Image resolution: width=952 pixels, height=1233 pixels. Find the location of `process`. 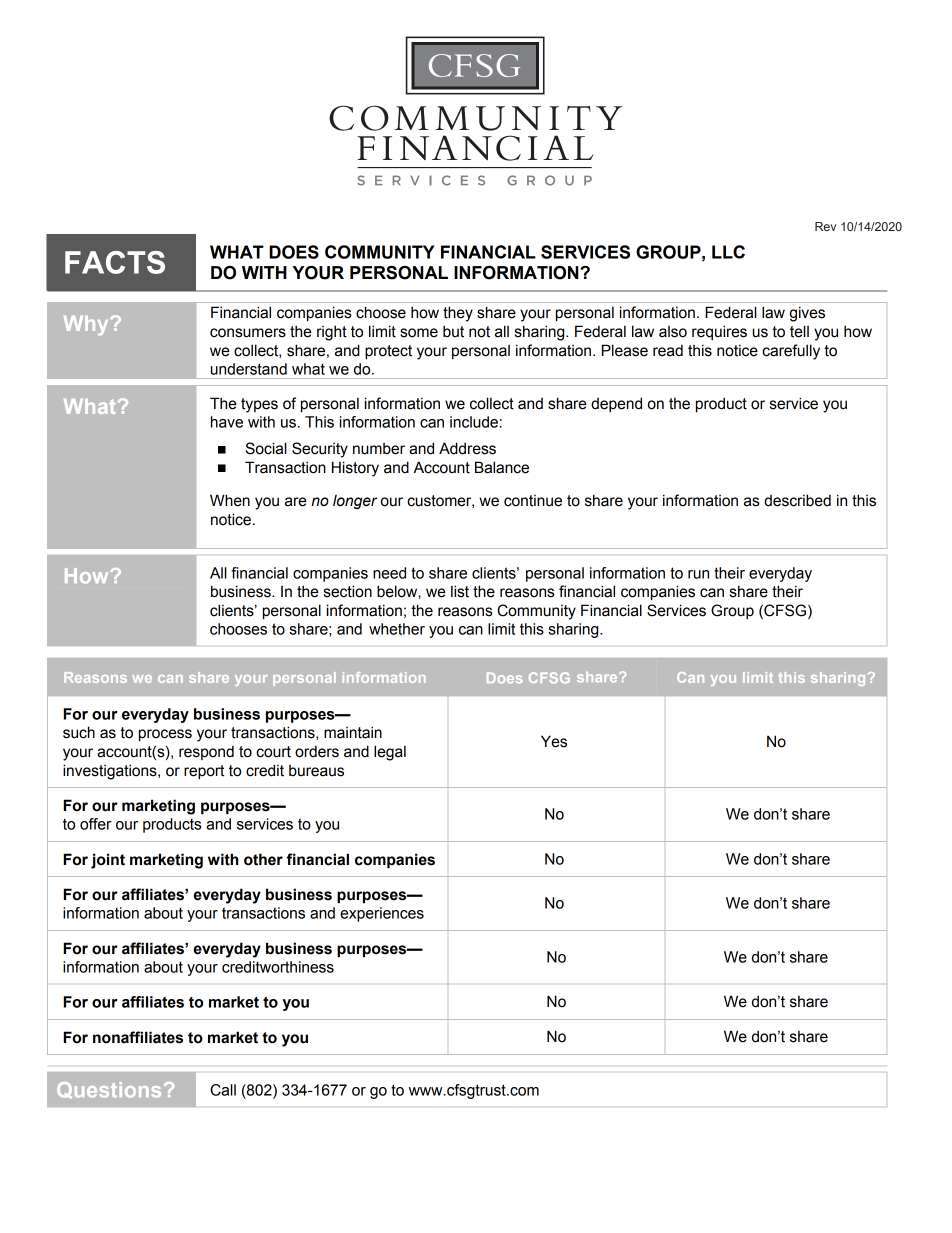

process is located at coordinates (165, 735).
